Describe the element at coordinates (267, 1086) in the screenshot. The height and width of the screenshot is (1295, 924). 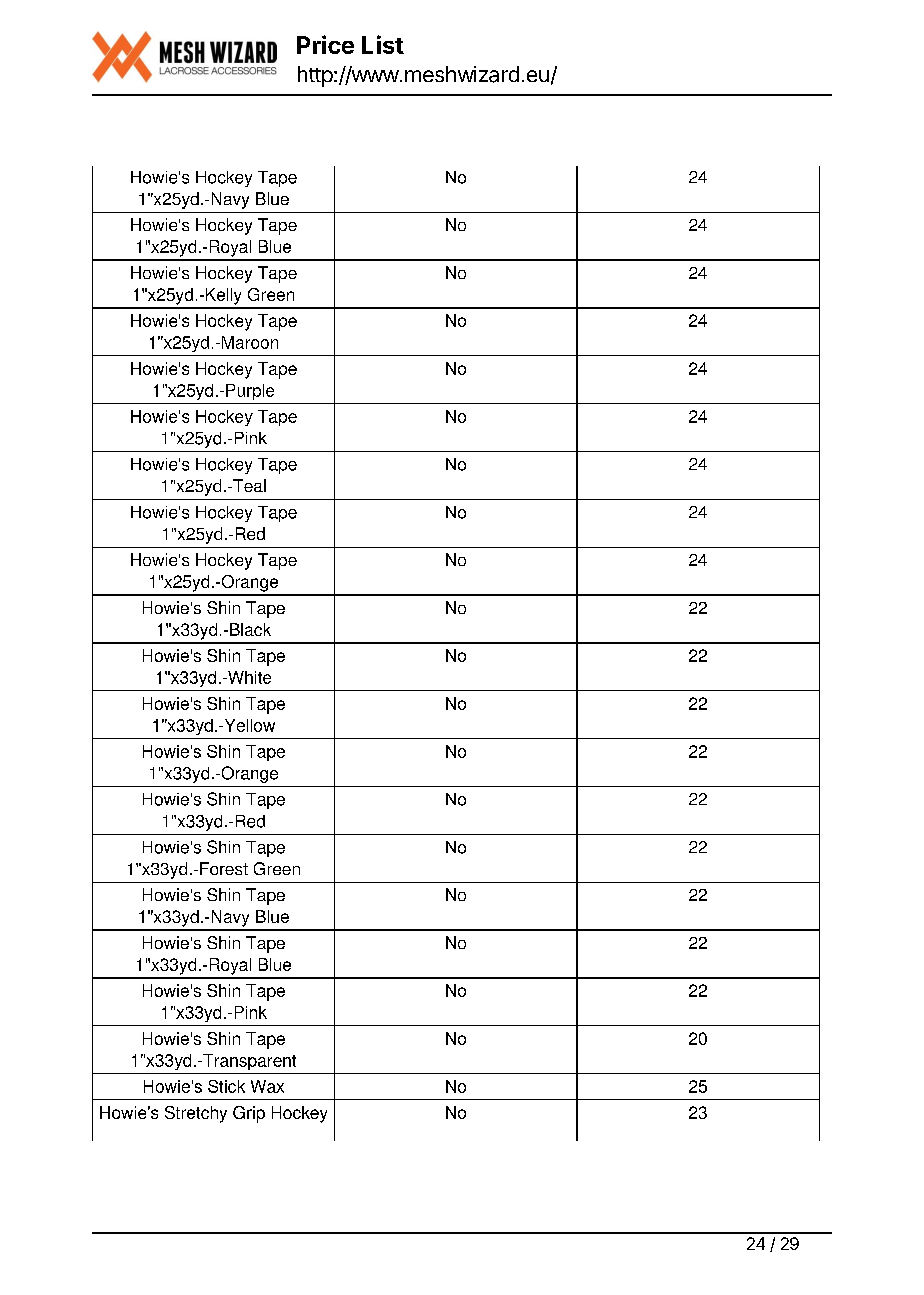
I see `Wax` at that location.
